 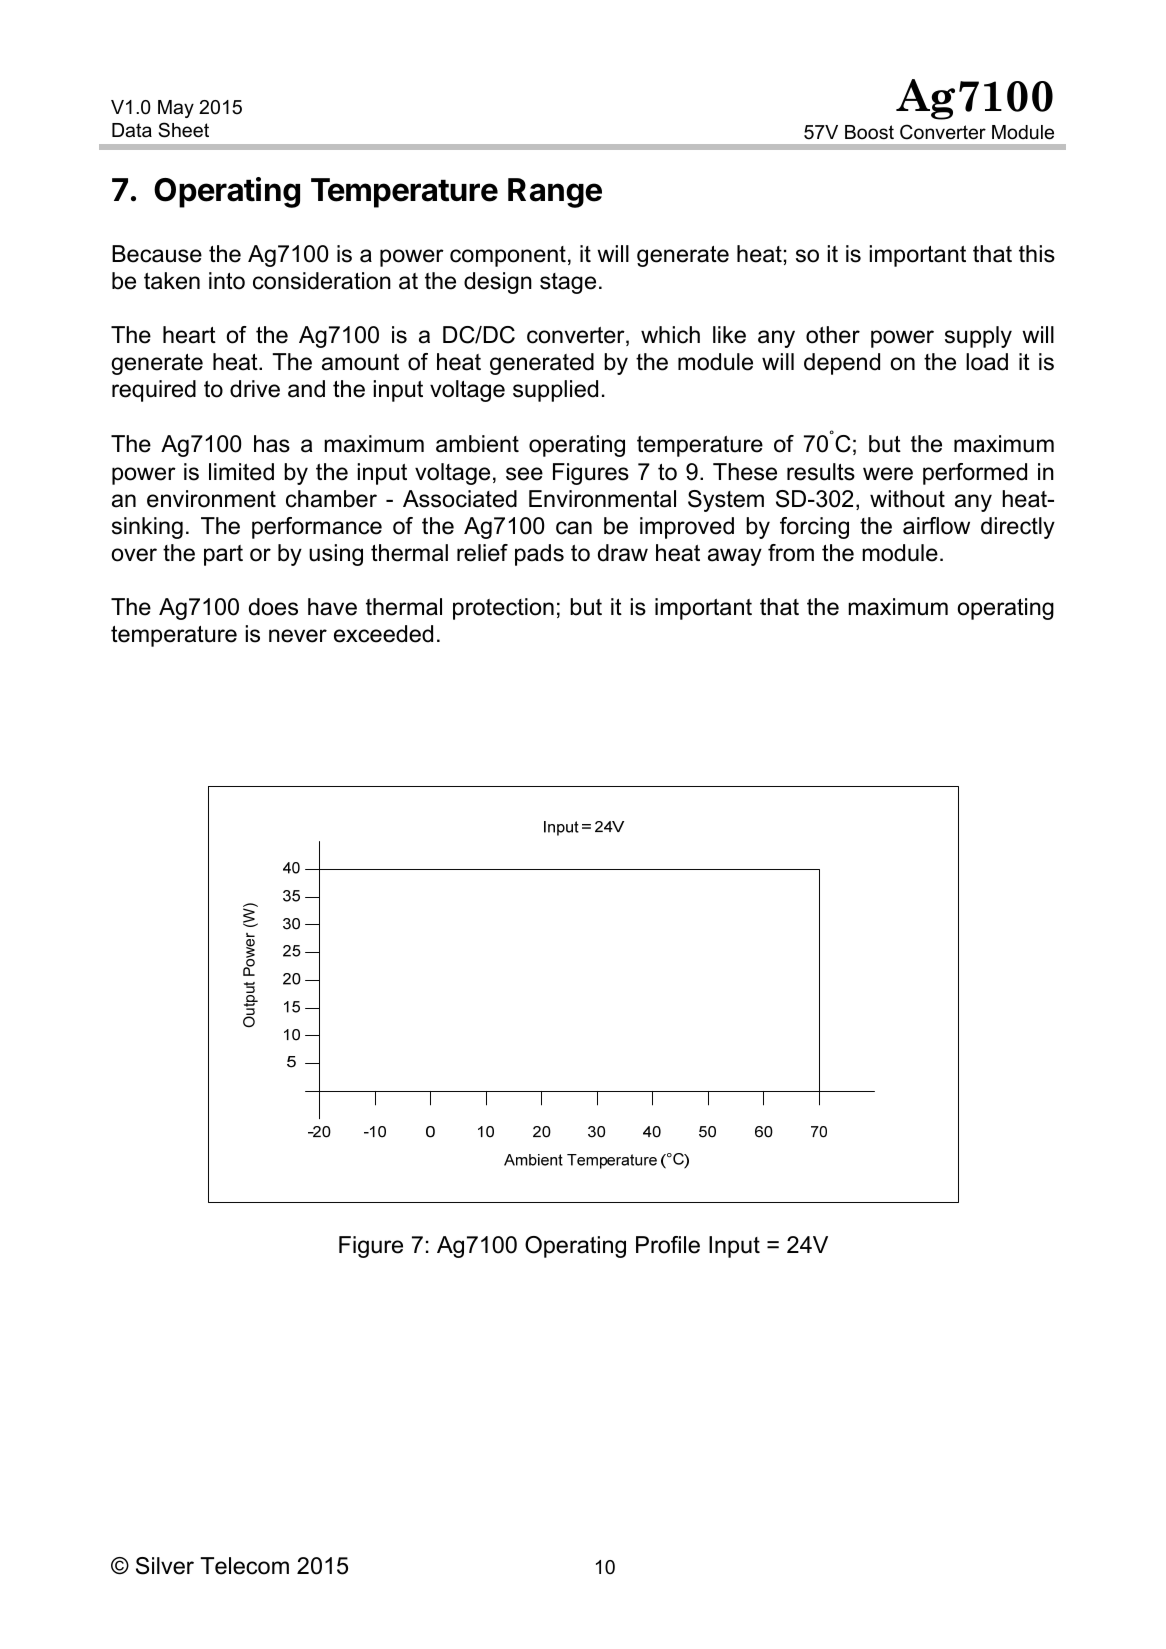 What do you see at coordinates (244, 1566) in the image?
I see `Telecom` at bounding box center [244, 1566].
